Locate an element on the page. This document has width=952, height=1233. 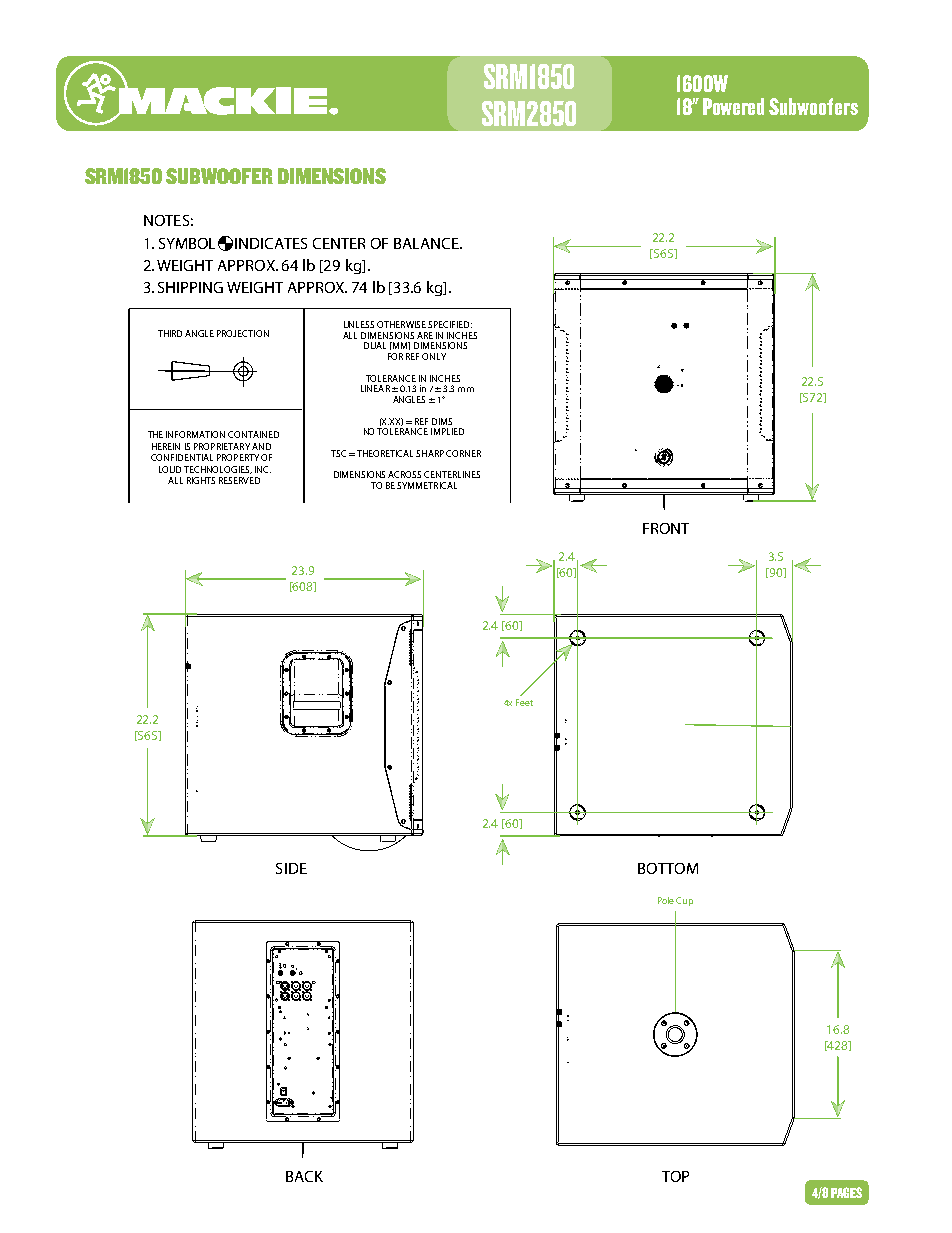
BALANCE is located at coordinates (427, 243).
